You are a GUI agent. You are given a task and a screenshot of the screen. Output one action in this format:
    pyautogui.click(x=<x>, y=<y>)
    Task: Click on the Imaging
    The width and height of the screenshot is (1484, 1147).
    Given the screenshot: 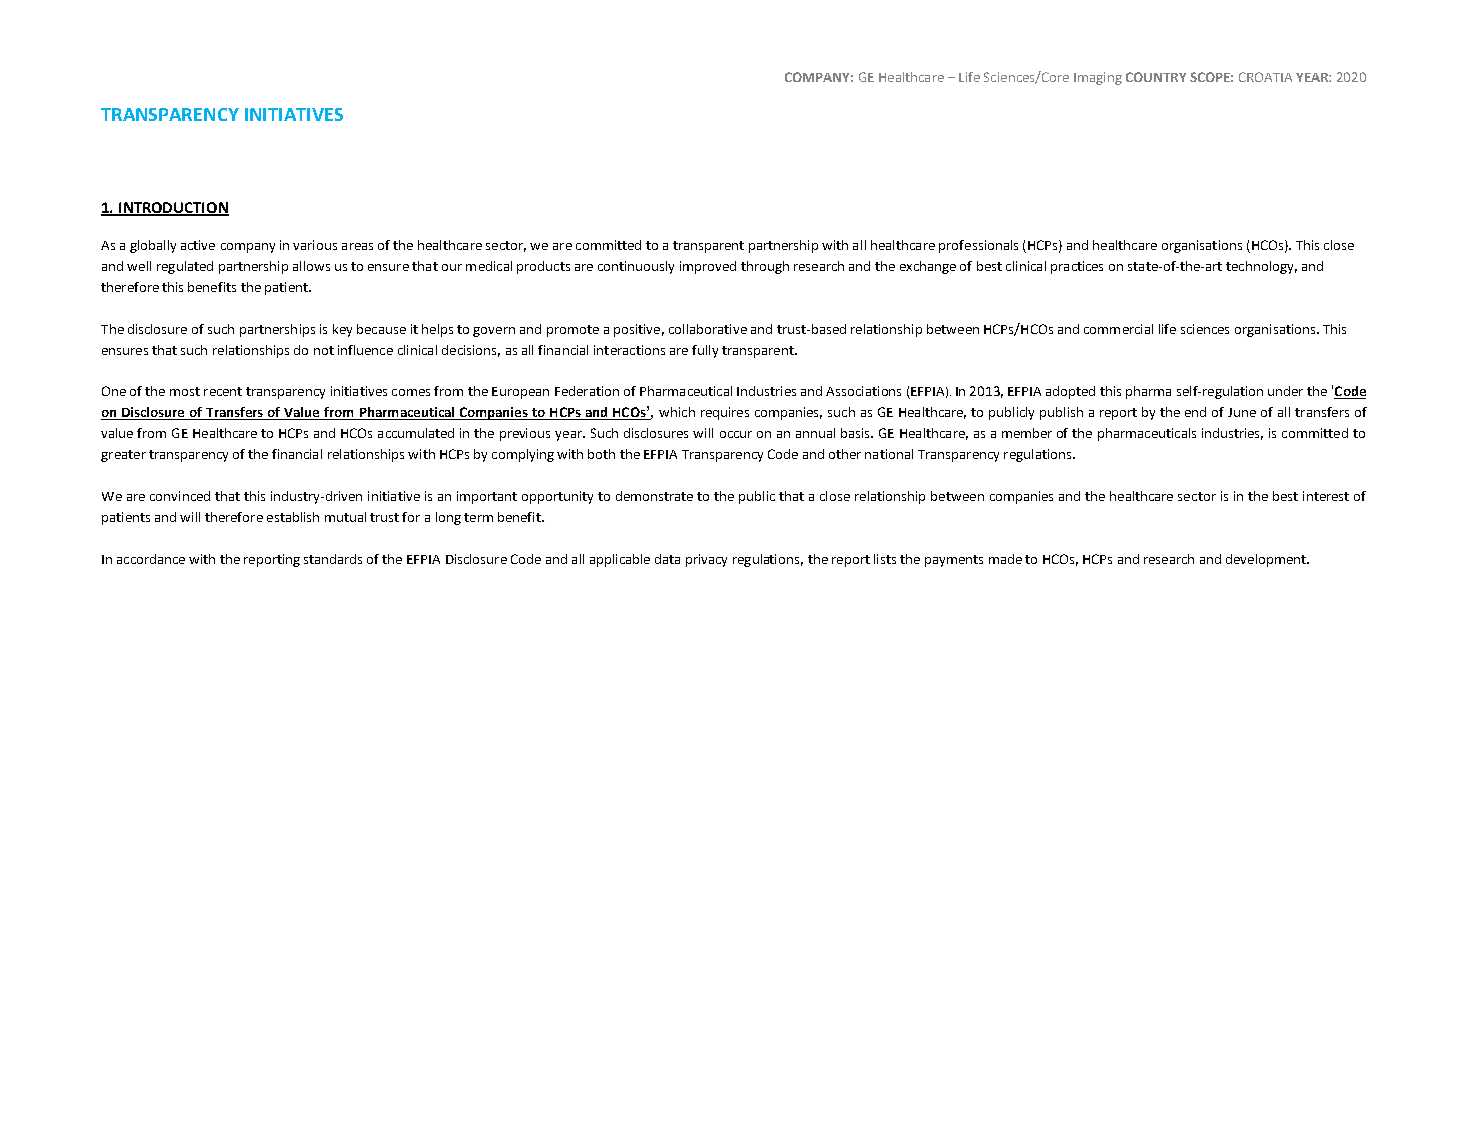 What is the action you would take?
    pyautogui.click(x=1098, y=78)
